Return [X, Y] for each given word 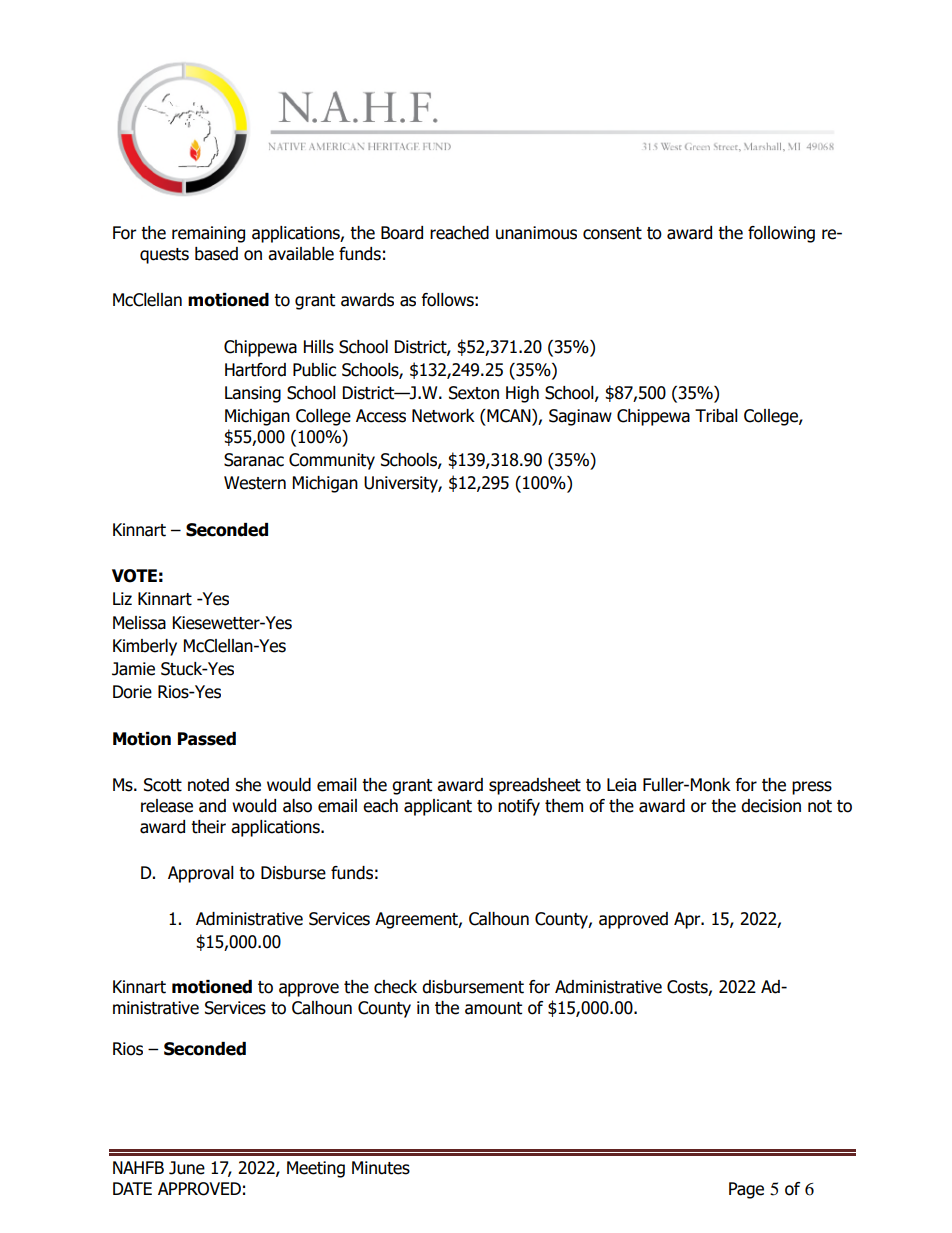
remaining [208, 234]
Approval [201, 874]
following [781, 234]
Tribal [716, 416]
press [812, 788]
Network [443, 416]
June [187, 1168]
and [212, 806]
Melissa [139, 623]
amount [493, 1008]
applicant [438, 807]
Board [402, 233]
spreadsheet [535, 786]
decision [771, 806]
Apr [688, 920]
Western [255, 483]
